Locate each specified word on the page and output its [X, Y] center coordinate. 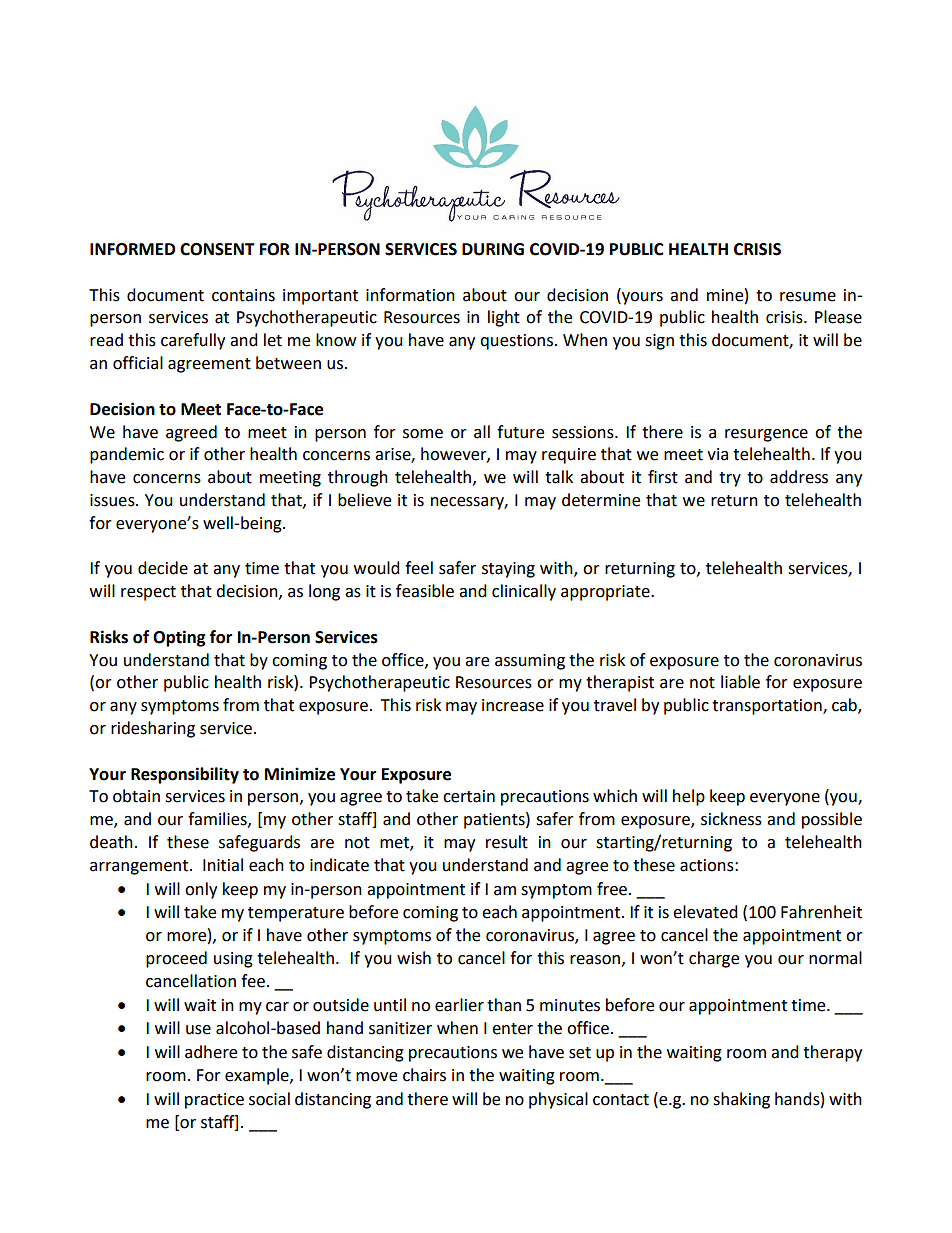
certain [469, 796]
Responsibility [185, 775]
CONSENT [217, 249]
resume [808, 297]
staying [508, 570]
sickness [731, 819]
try [730, 479]
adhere [211, 1052]
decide [163, 568]
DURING [493, 249]
